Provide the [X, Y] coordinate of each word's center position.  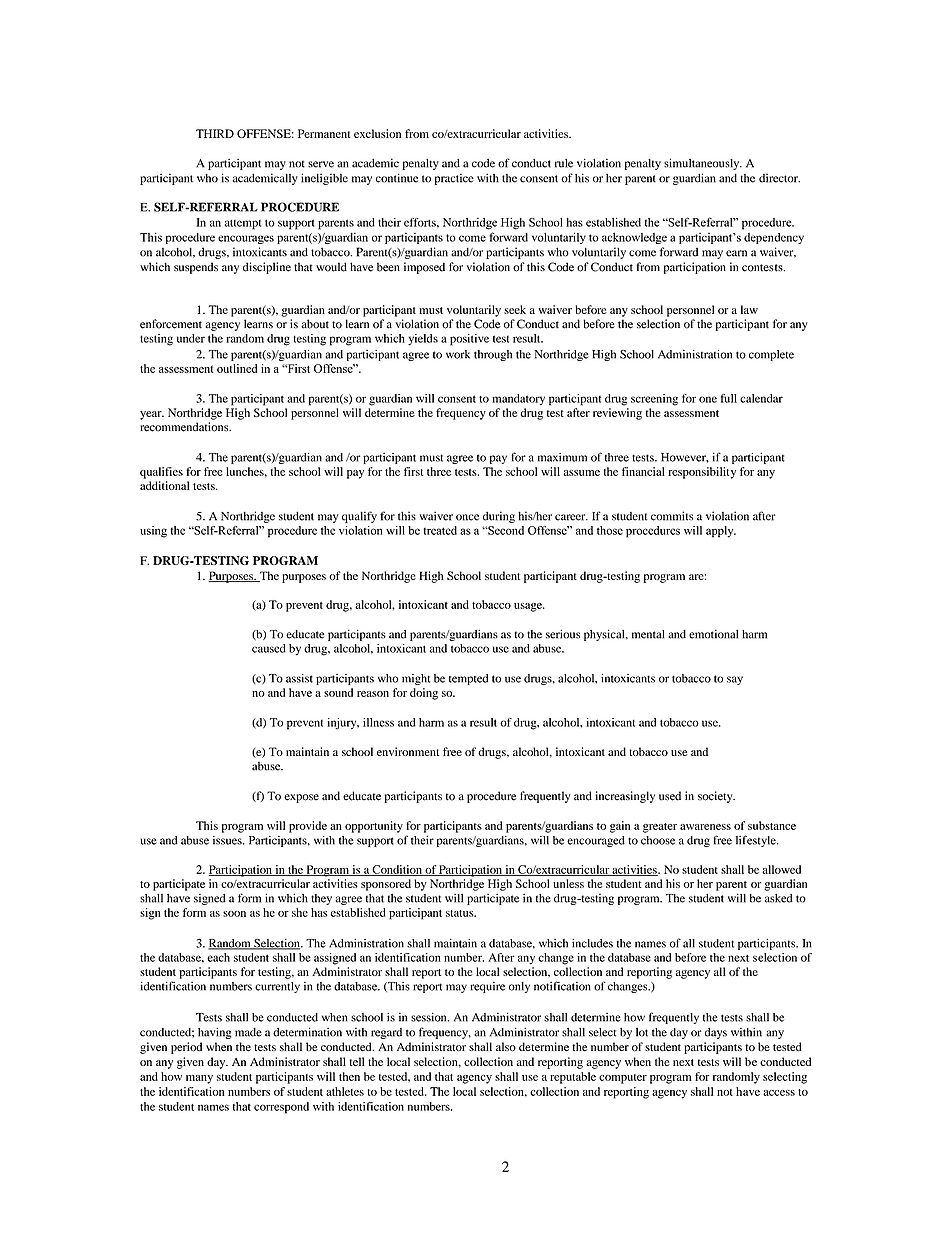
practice [454, 179]
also [506, 1047]
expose [301, 798]
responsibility [702, 473]
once [467, 517]
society [716, 797]
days [716, 1033]
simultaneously [703, 164]
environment [408, 751]
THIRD [215, 133]
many [199, 1079]
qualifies [161, 473]
